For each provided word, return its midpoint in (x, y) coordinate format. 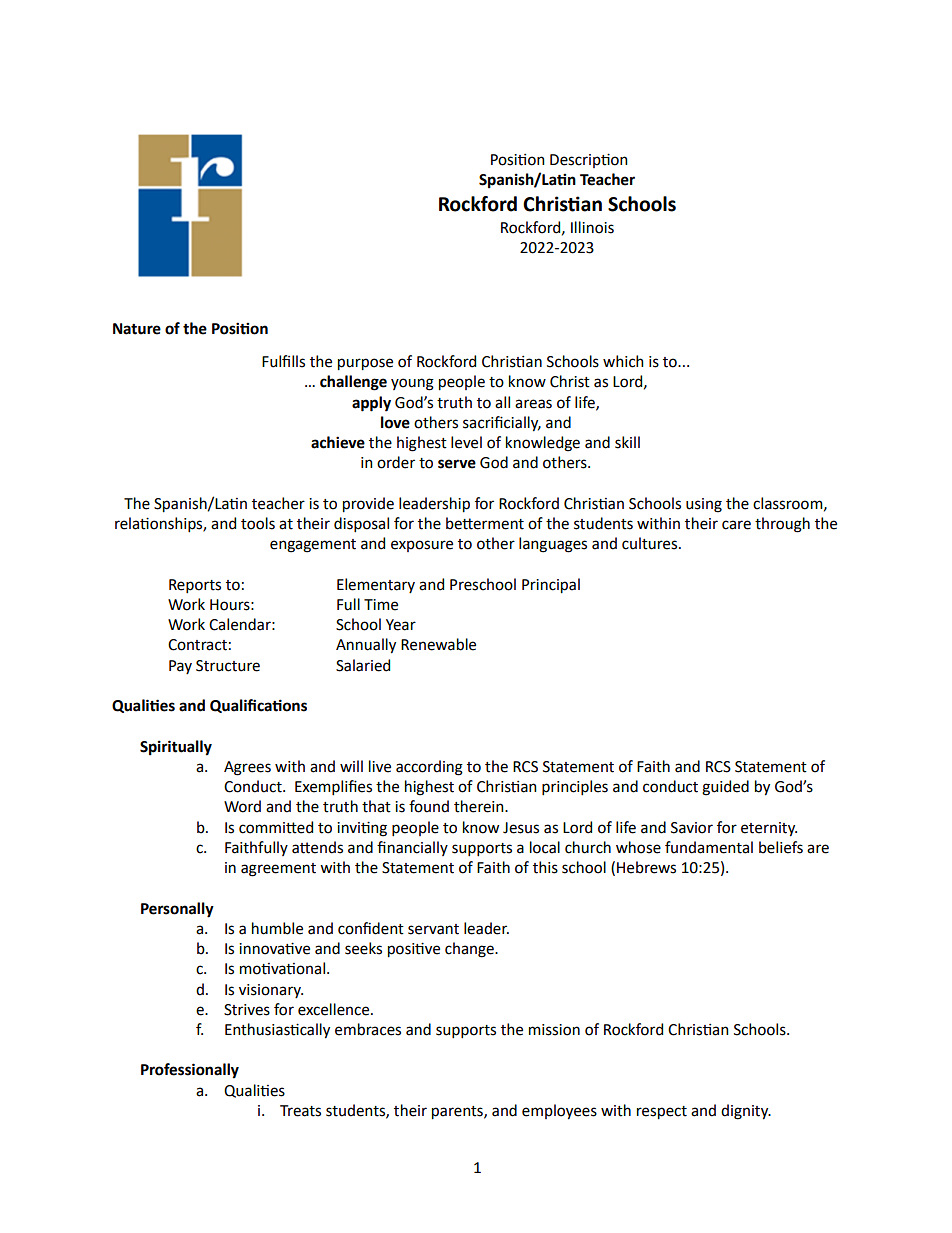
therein (480, 806)
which (623, 361)
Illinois (592, 227)
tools (258, 523)
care (736, 525)
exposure (422, 546)
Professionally (190, 1071)
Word (242, 806)
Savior (692, 828)
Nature (137, 329)
